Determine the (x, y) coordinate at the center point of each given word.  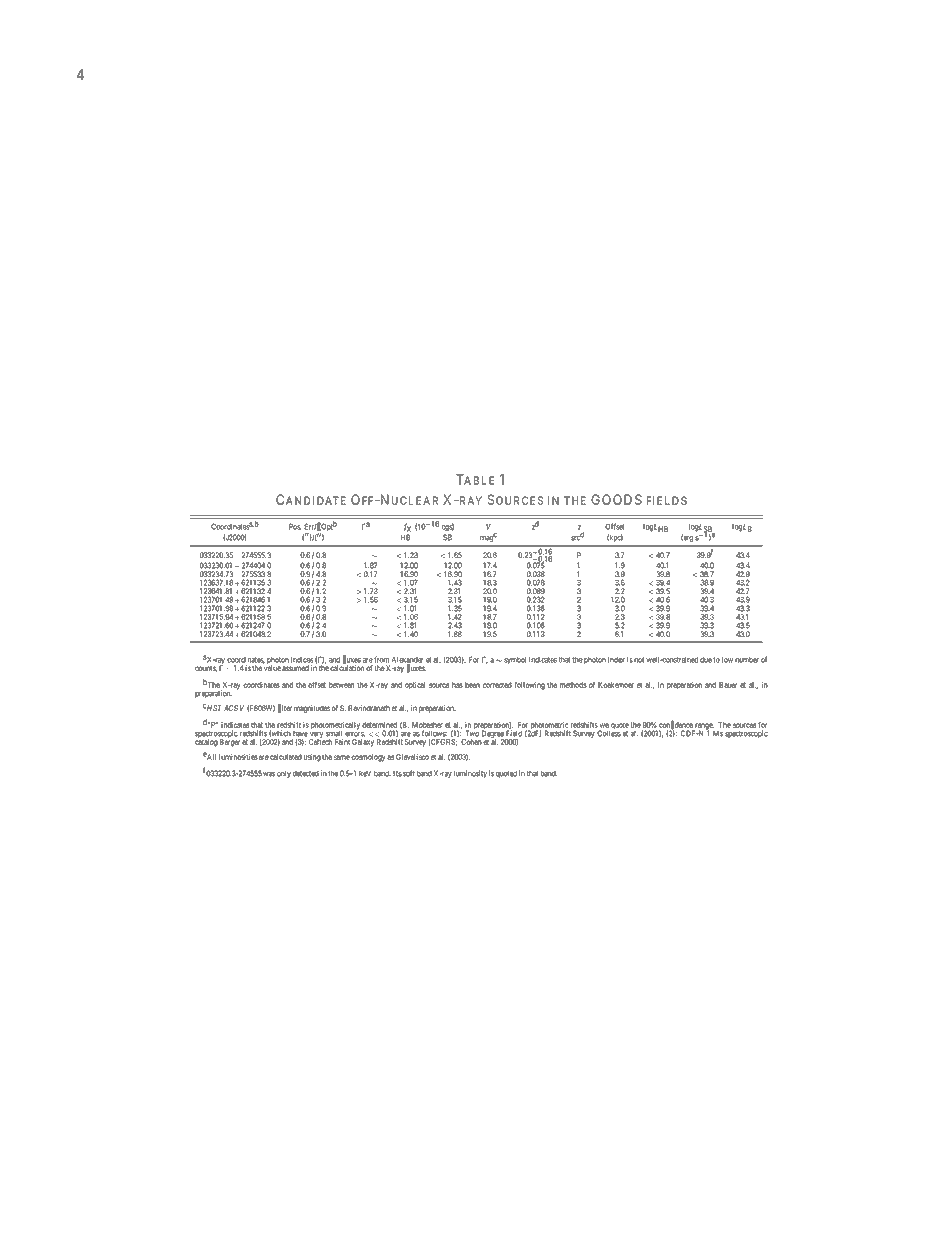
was (269, 774)
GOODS (616, 499)
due (706, 660)
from (381, 659)
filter (285, 708)
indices (302, 659)
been (472, 685)
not (639, 660)
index (616, 659)
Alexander (407, 661)
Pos (295, 526)
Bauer (728, 685)
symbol (515, 660)
